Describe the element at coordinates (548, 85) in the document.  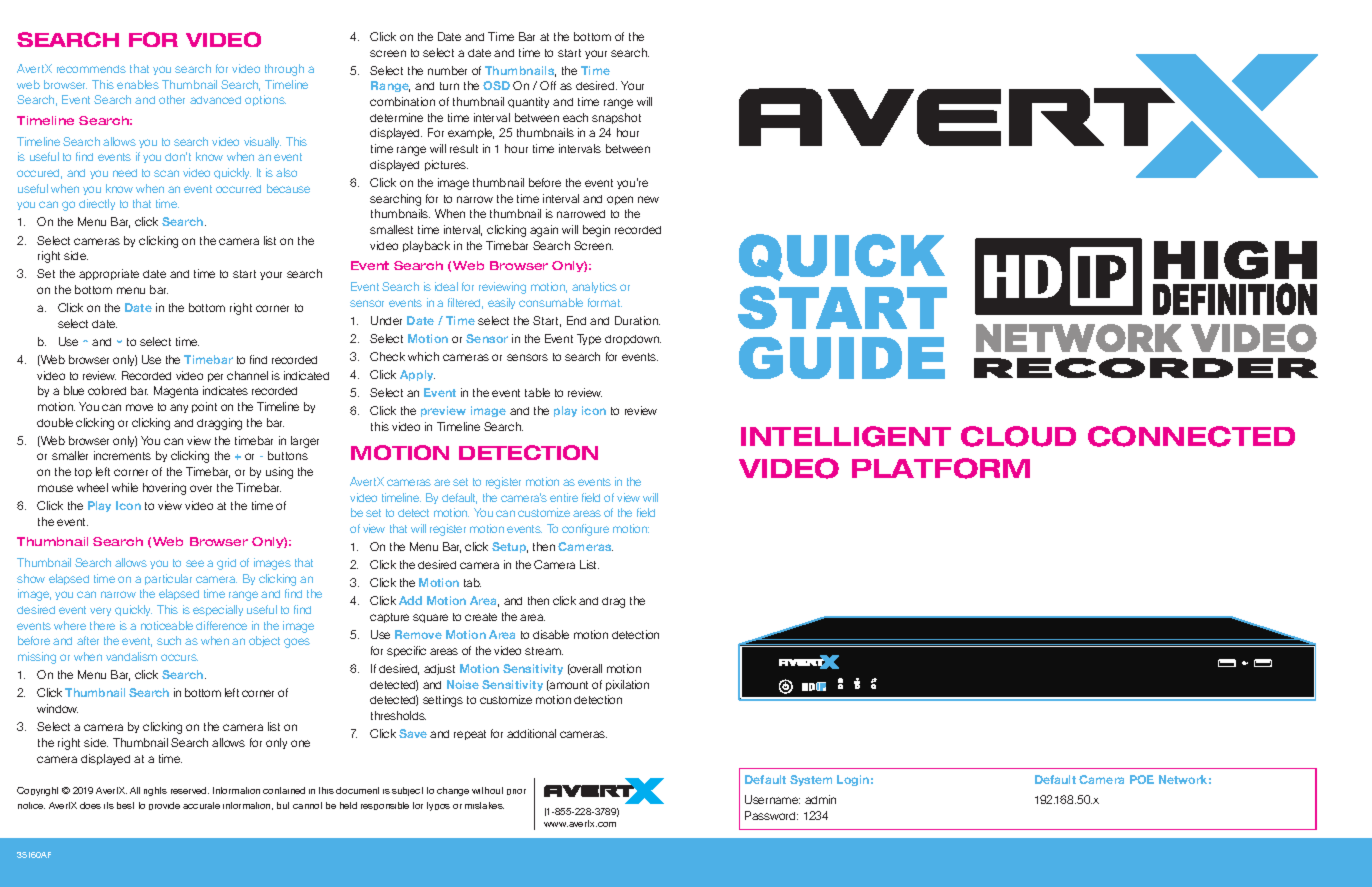
I see `Off` at that location.
